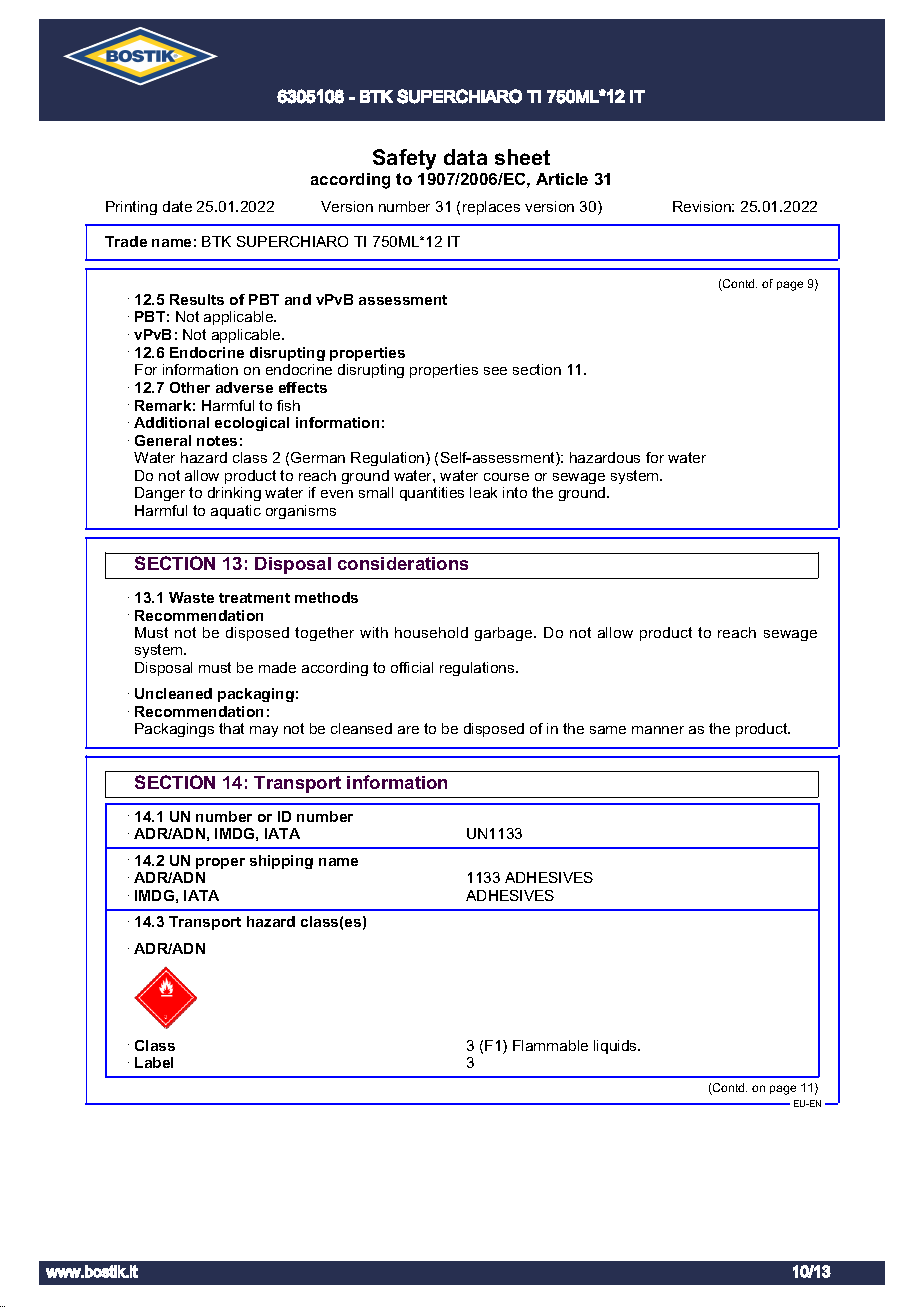 The height and width of the screenshot is (1308, 924). What do you see at coordinates (177, 206) in the screenshot?
I see `date` at bounding box center [177, 206].
